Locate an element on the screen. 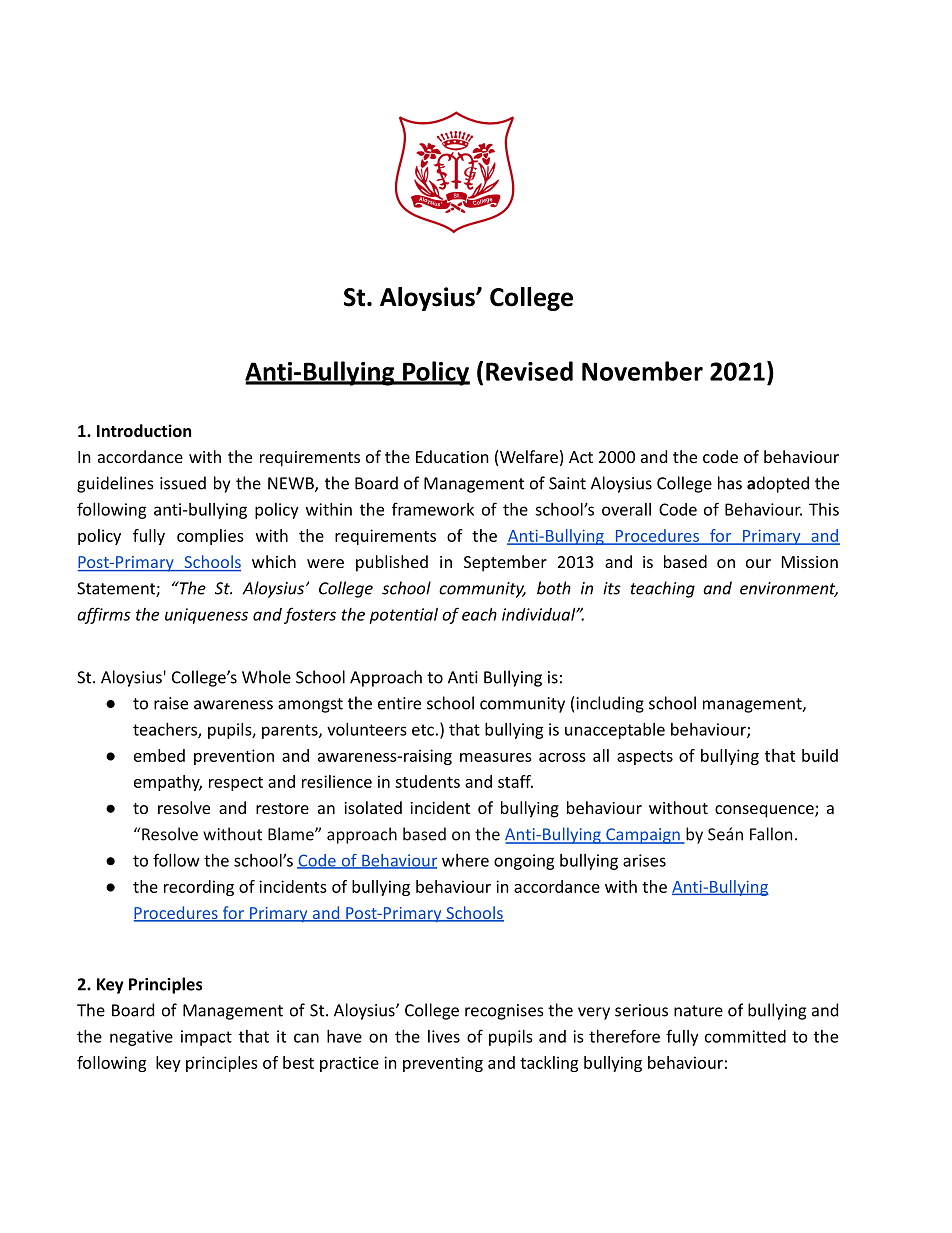  raise is located at coordinates (171, 703).
